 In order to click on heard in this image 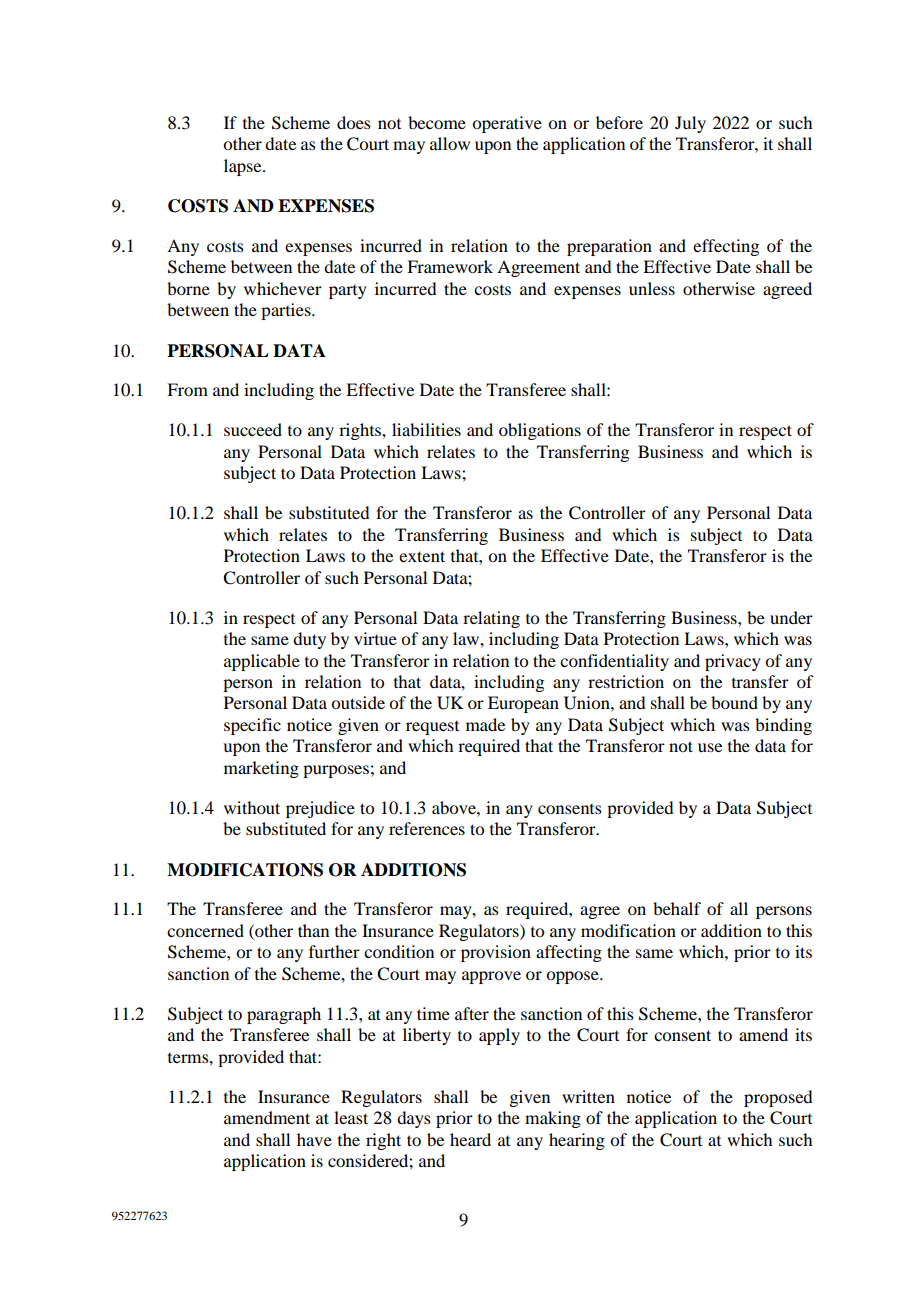, I will do `click(470, 1139)`.
